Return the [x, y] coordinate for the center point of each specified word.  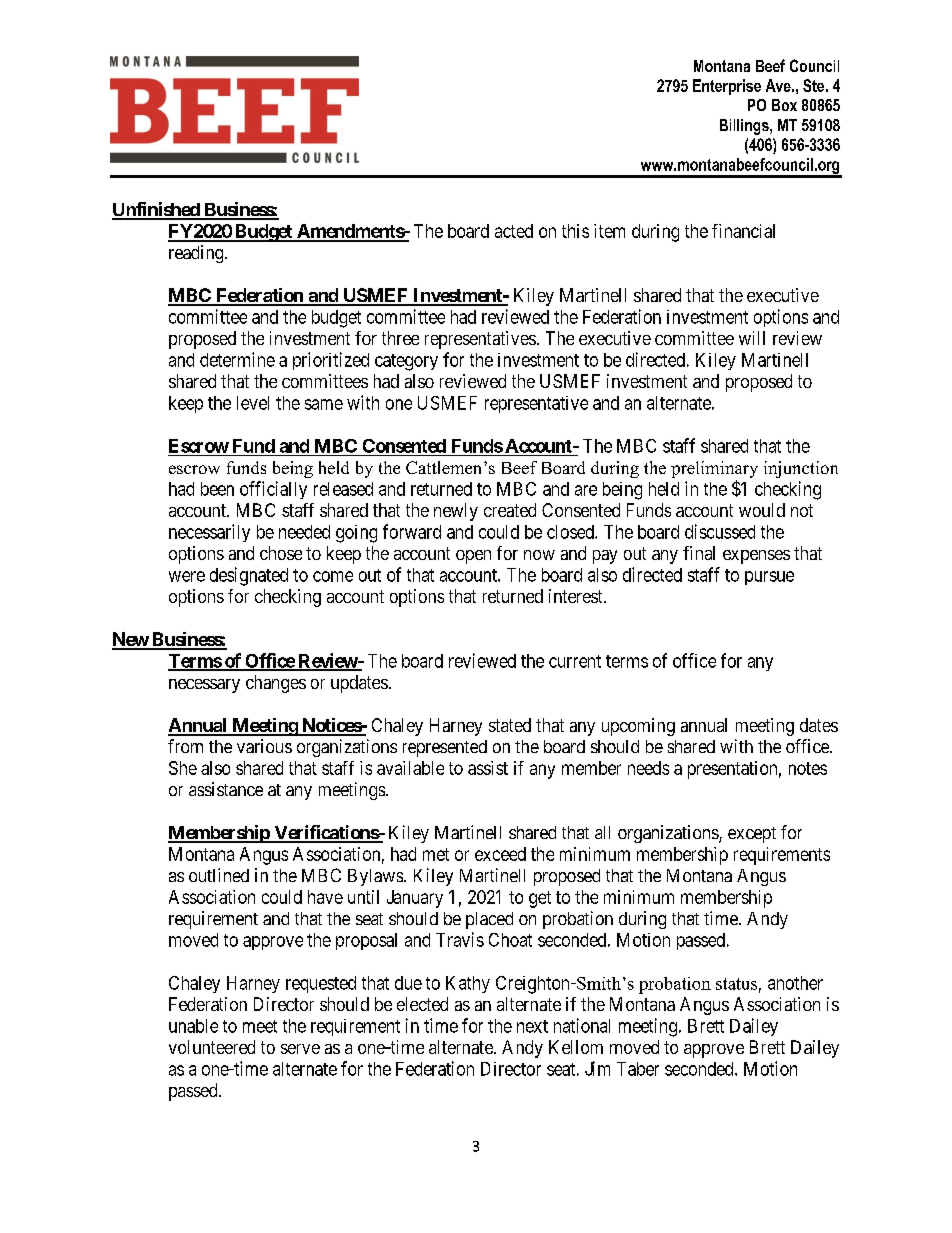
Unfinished [156, 210]
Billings [745, 127]
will [752, 338]
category [406, 362]
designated [249, 576]
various [264, 746]
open [473, 557]
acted [514, 231]
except [752, 835]
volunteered [212, 1047]
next [532, 1026]
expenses [756, 557]
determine [237, 359]
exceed [500, 854]
